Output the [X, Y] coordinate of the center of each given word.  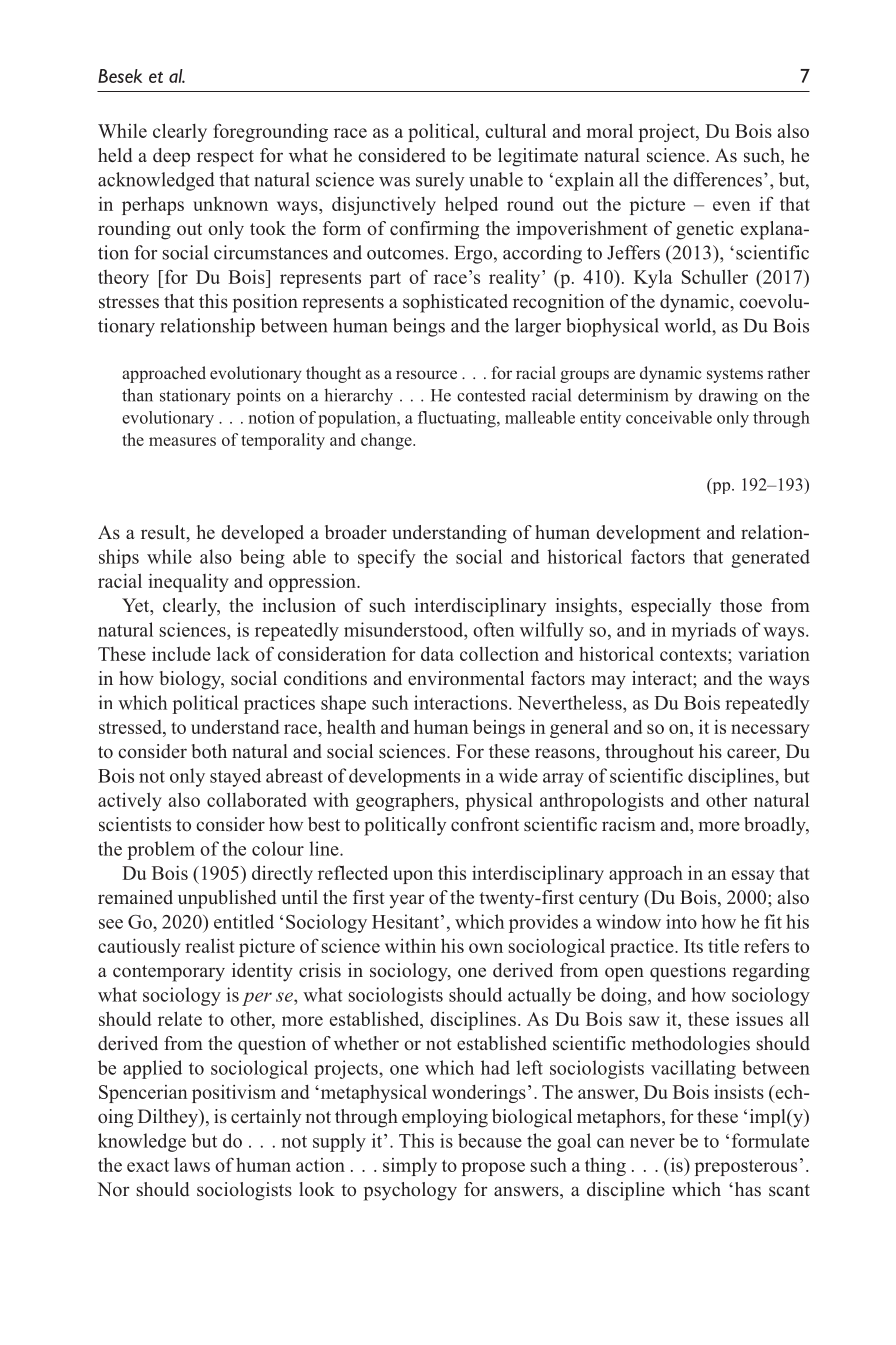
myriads [703, 631]
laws [192, 1165]
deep [171, 157]
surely [440, 181]
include [181, 653]
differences [717, 179]
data [437, 653]
